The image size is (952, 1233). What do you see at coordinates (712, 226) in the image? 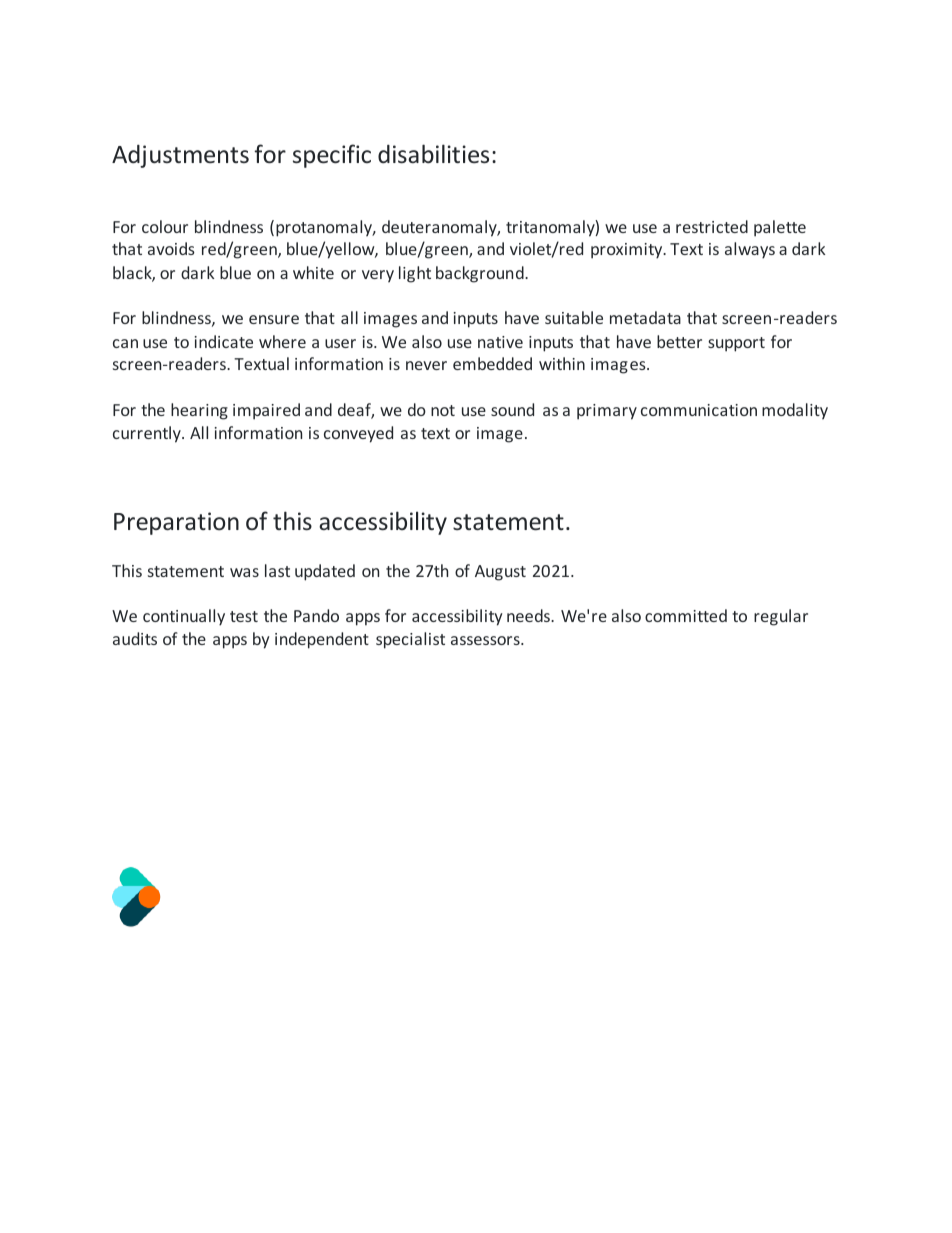
I see `restricted` at bounding box center [712, 226].
